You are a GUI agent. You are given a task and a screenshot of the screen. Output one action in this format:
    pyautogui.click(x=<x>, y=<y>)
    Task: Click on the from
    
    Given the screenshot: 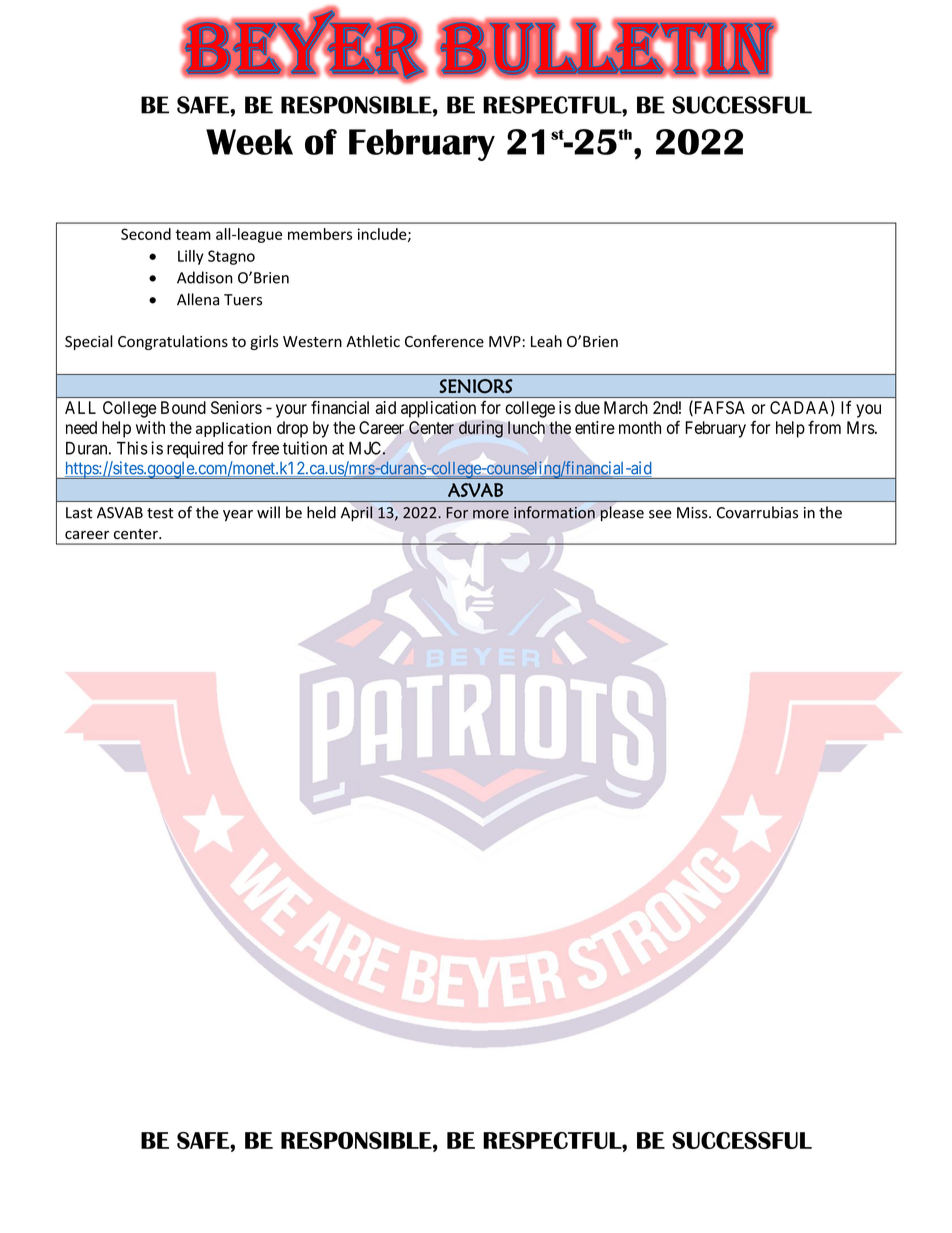 What is the action you would take?
    pyautogui.click(x=824, y=427)
